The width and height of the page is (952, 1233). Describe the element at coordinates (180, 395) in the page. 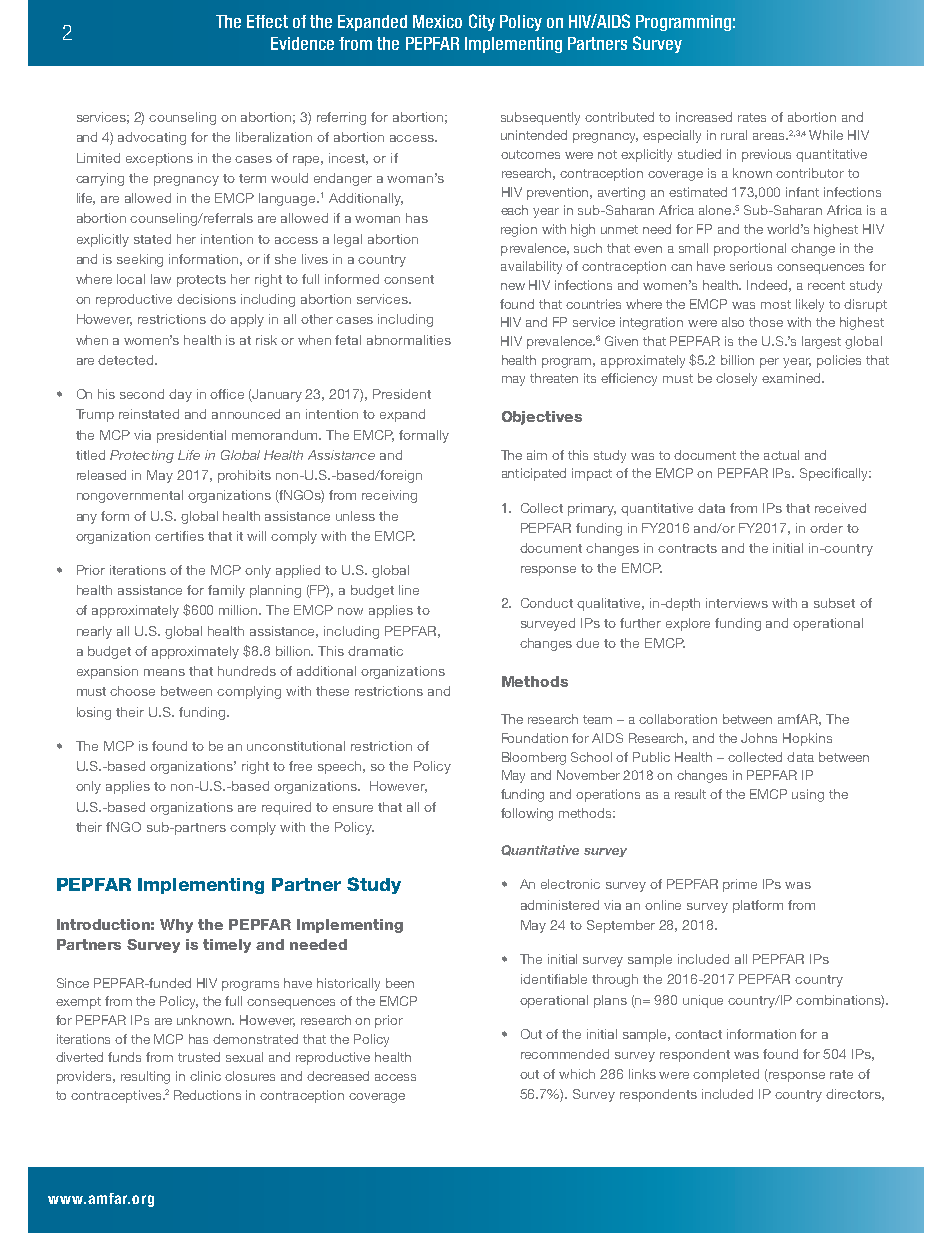

I see `day` at that location.
